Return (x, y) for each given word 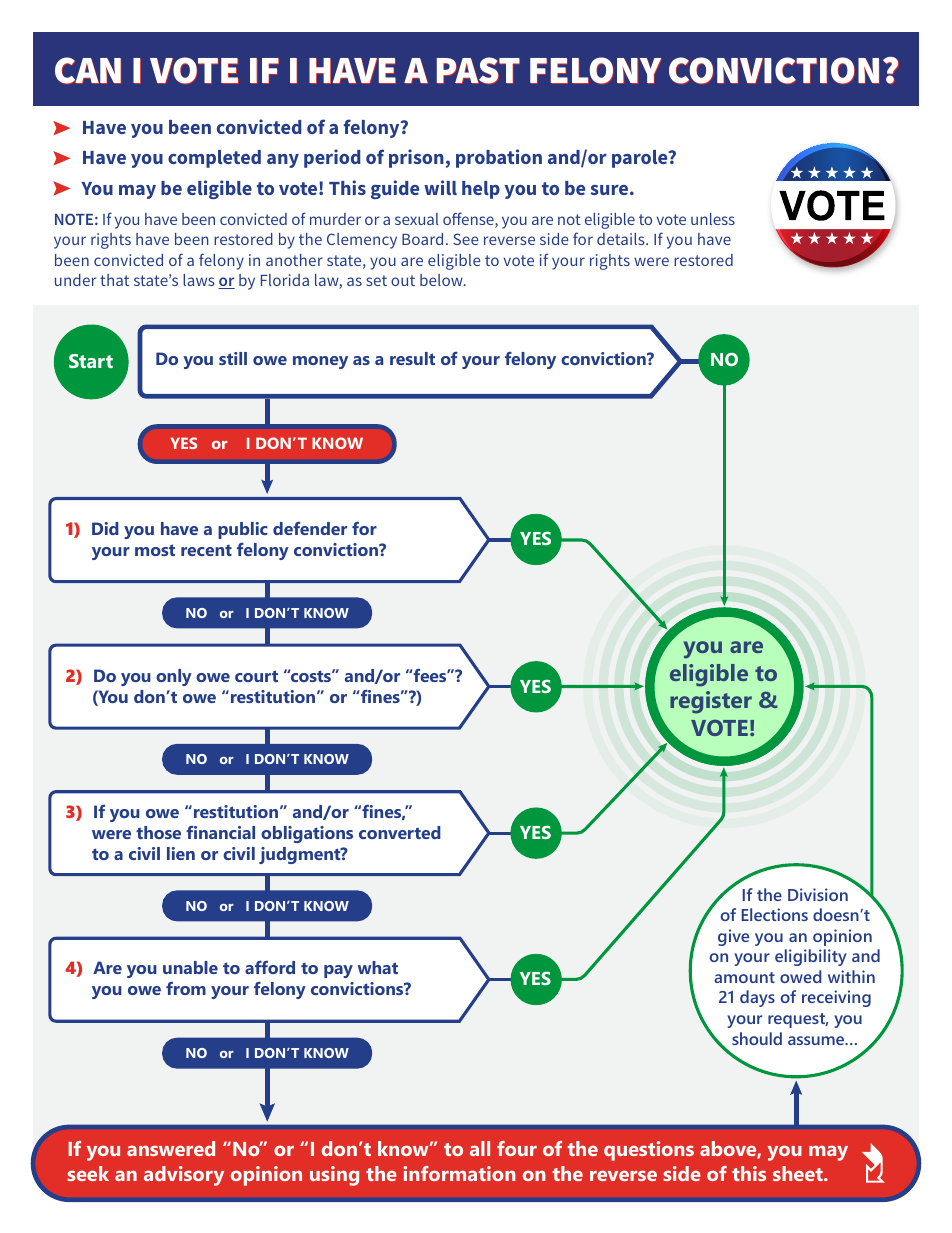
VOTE (719, 727)
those (158, 832)
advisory (184, 1176)
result (412, 358)
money (320, 362)
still (233, 358)
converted (400, 832)
